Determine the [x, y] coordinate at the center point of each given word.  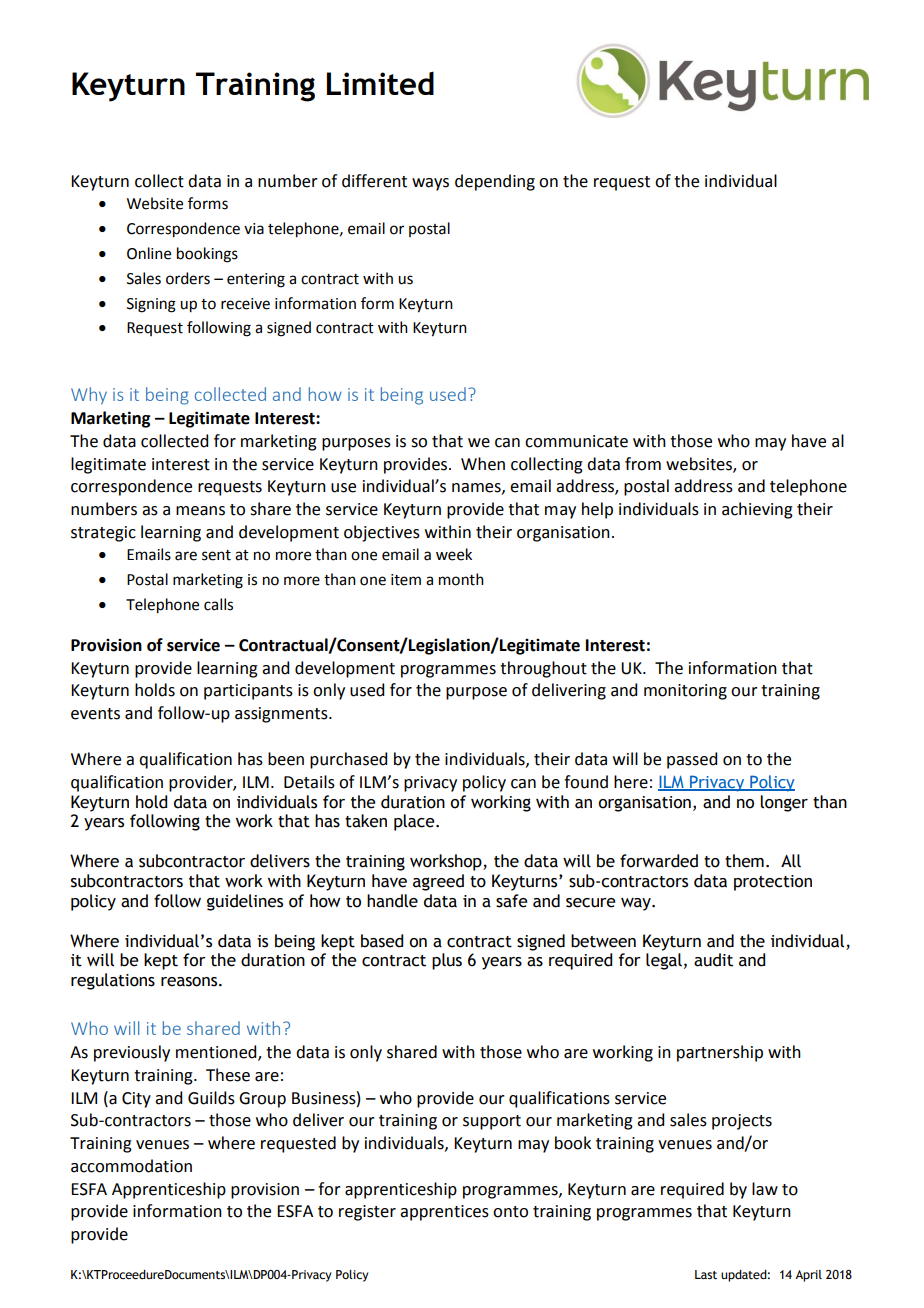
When [483, 464]
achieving [757, 510]
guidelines [245, 902]
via [254, 229]
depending [495, 182]
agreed [438, 882]
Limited [380, 83]
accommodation [131, 1166]
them [744, 861]
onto [510, 1212]
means [200, 511]
